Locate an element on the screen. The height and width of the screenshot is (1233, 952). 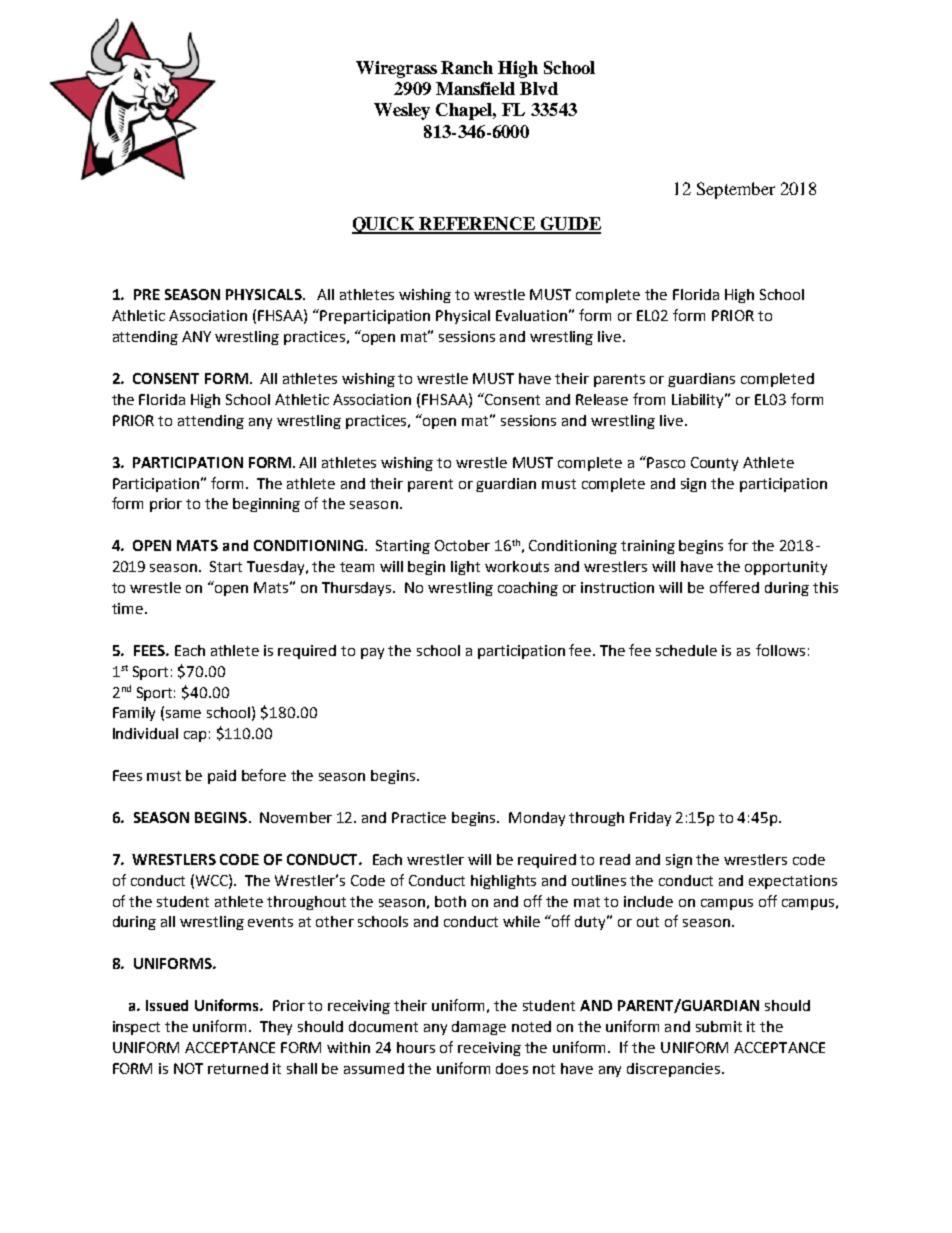
Wesley is located at coordinates (402, 111).
